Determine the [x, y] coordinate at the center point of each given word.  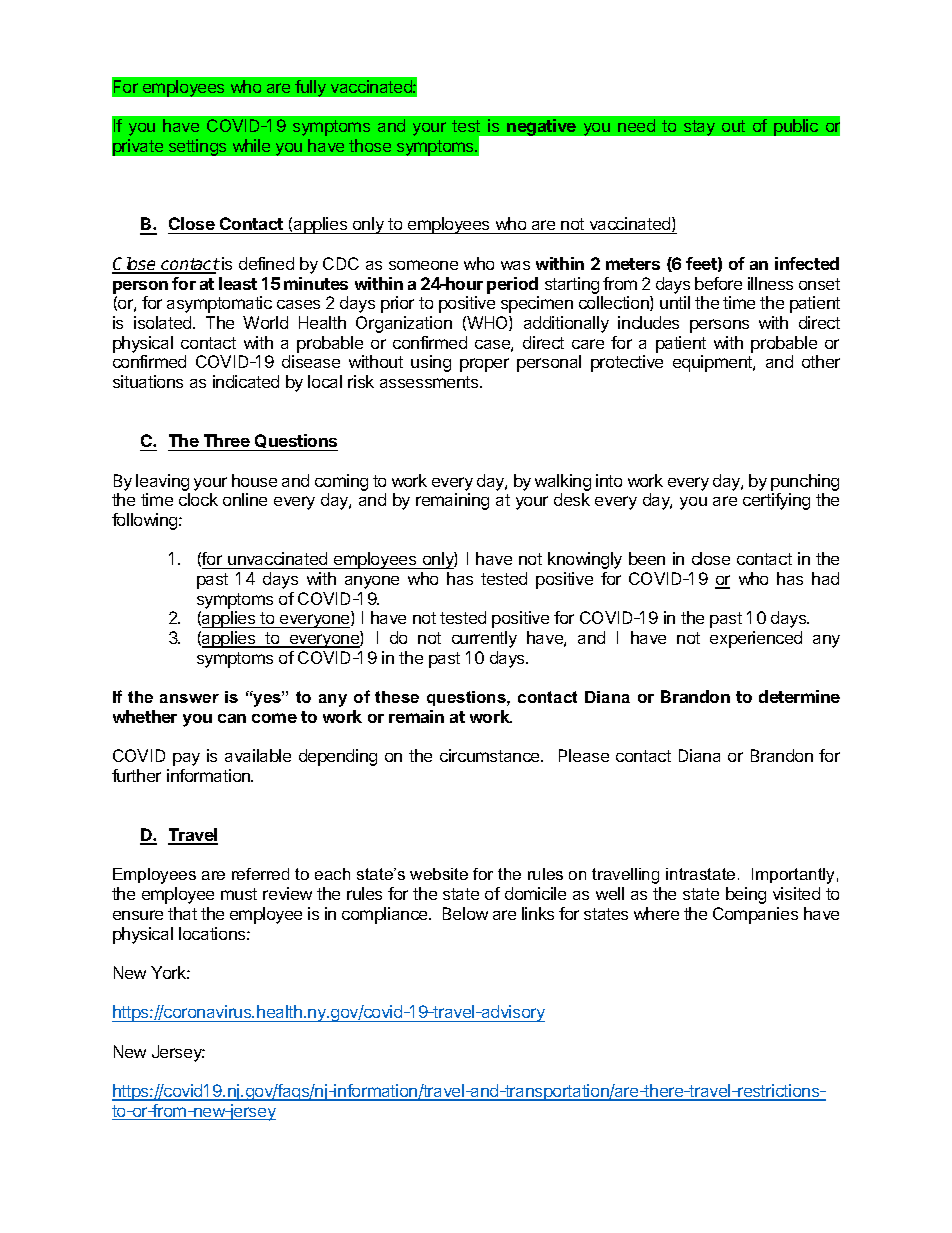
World [265, 322]
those [370, 145]
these [397, 697]
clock [198, 499]
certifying [776, 501]
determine [799, 696]
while [251, 145]
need [636, 125]
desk [572, 499]
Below [465, 913]
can [232, 718]
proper [484, 365]
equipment [713, 363]
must [239, 894]
